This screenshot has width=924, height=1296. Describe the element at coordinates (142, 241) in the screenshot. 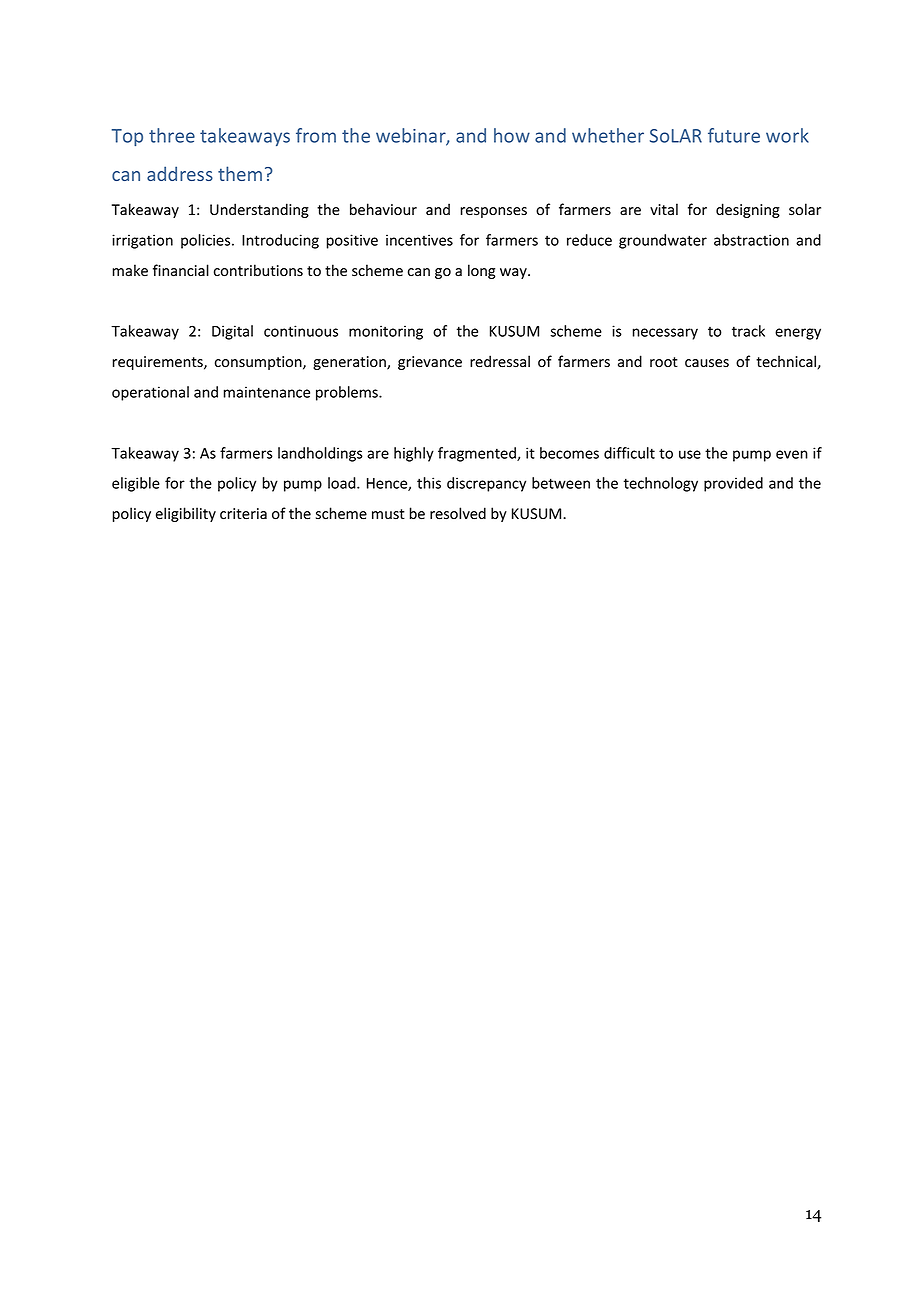

I see `irrigation` at that location.
